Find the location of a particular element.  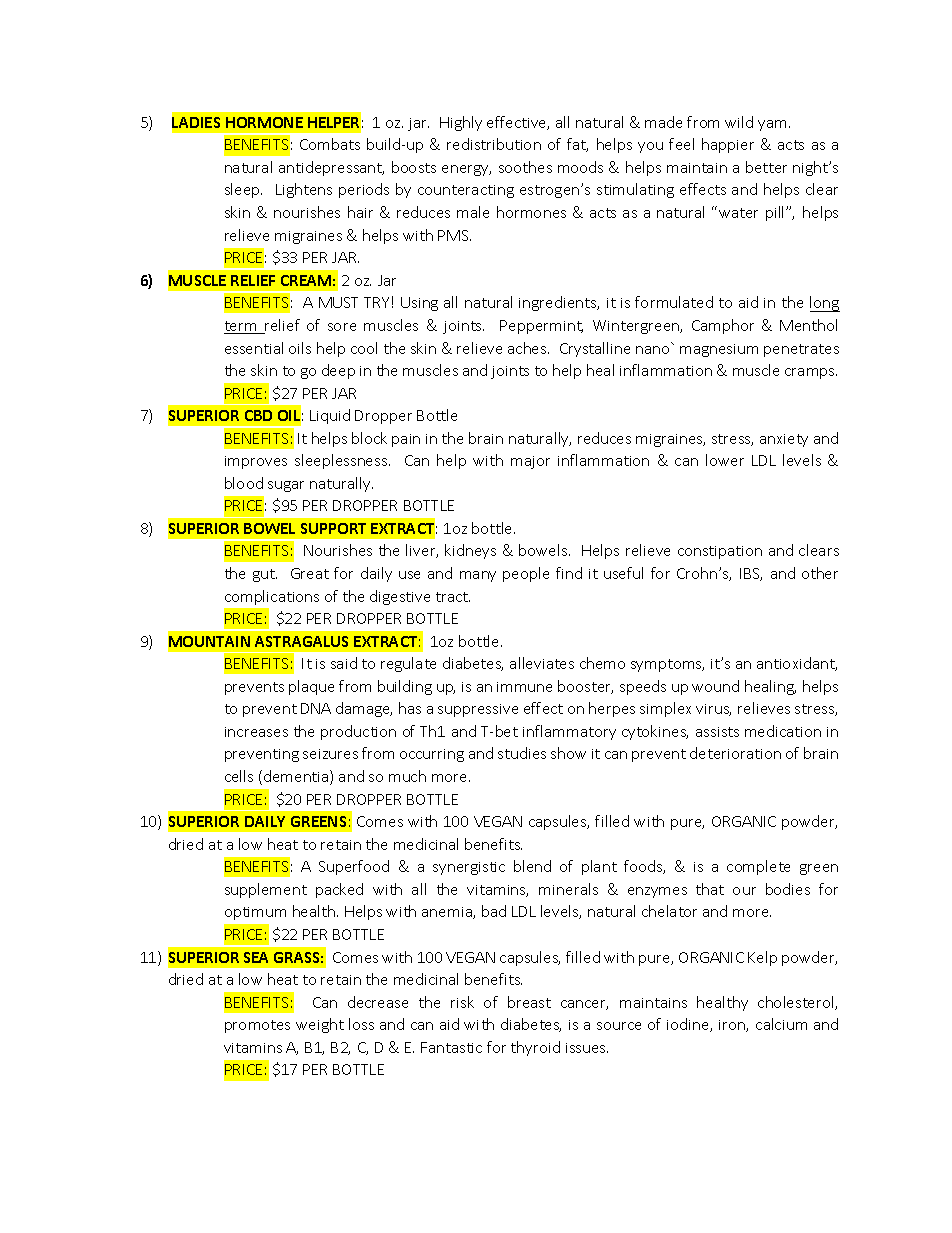

people is located at coordinates (526, 574).
